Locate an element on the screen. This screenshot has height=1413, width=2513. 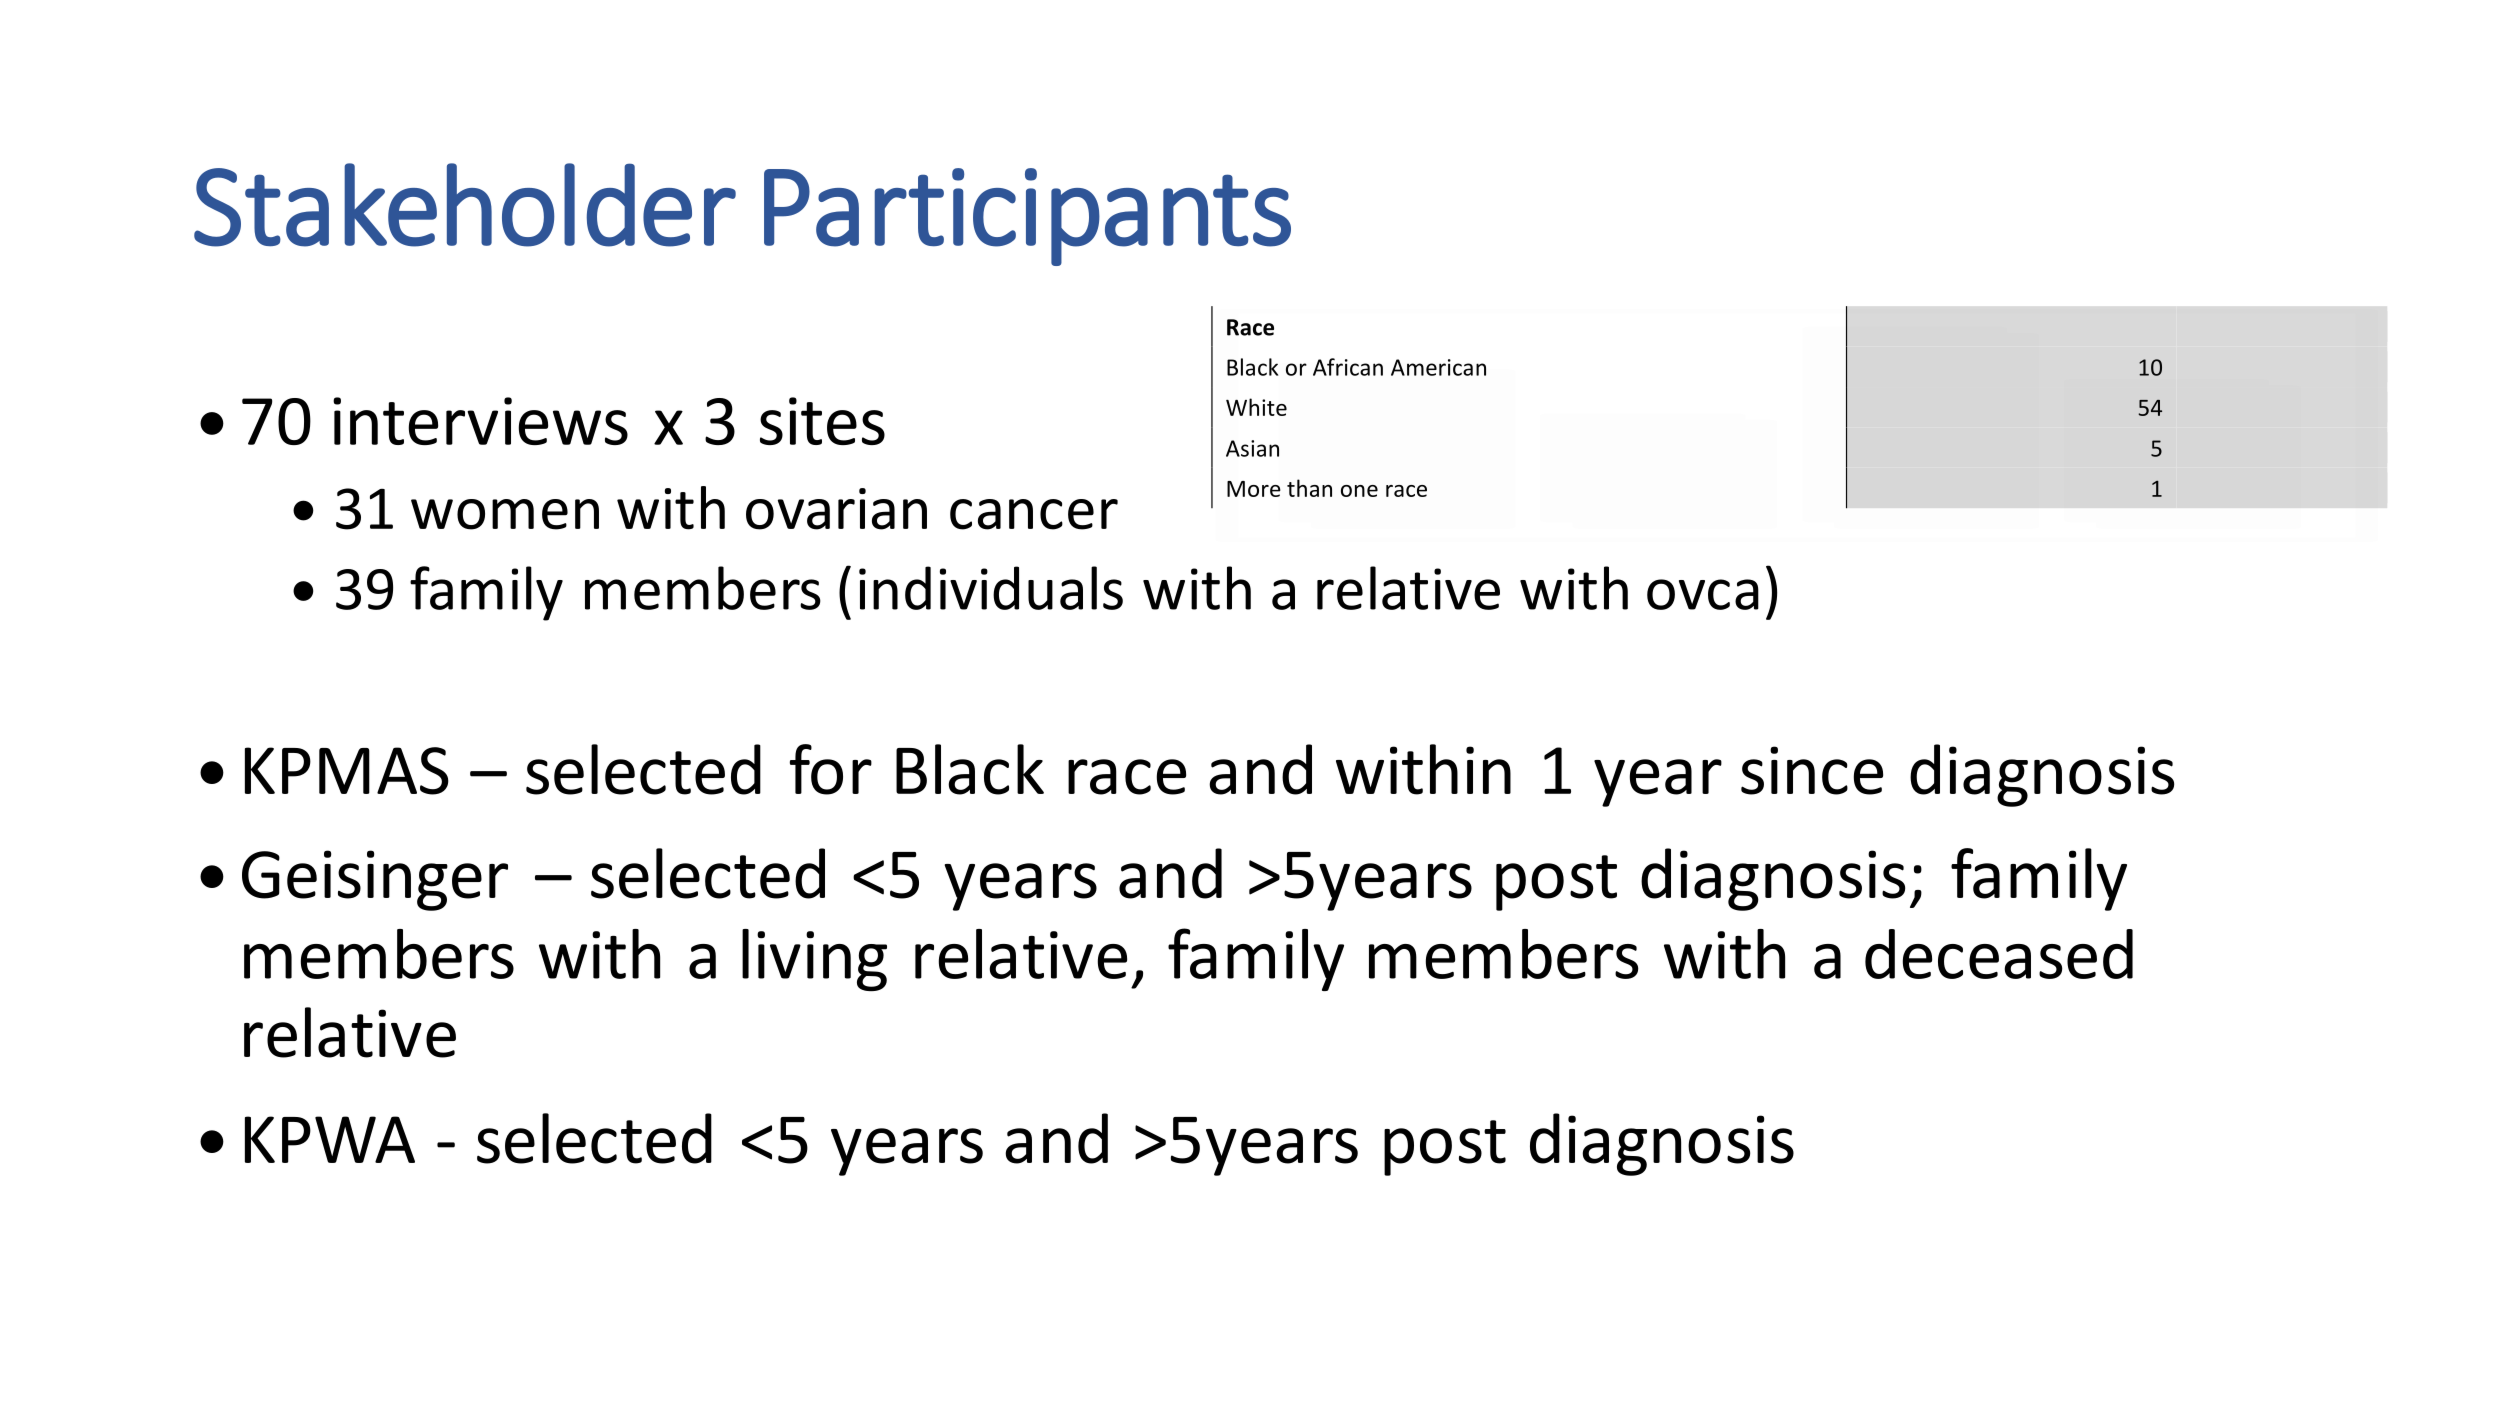
Stakeholder is located at coordinates (465, 205).
